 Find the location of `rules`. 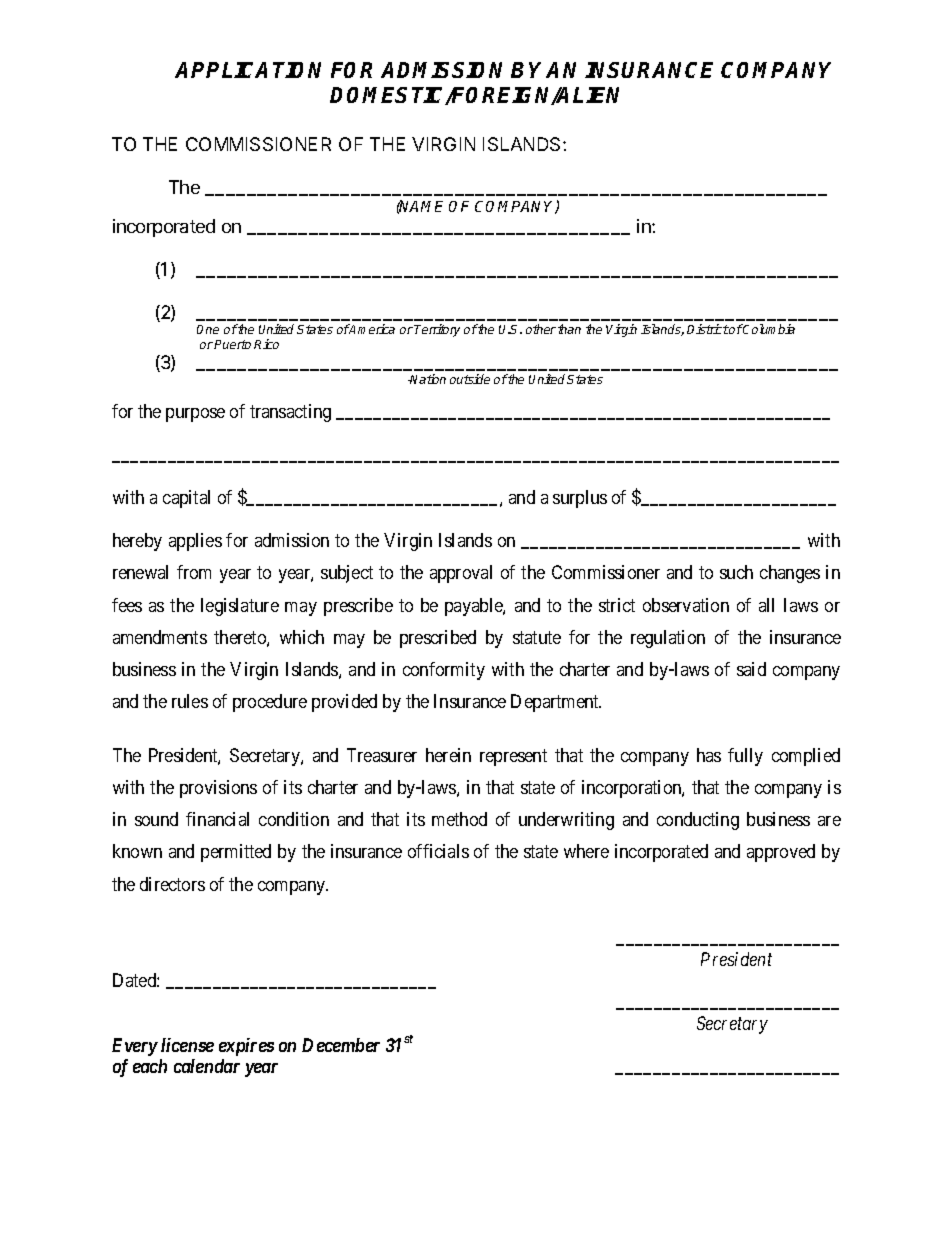

rules is located at coordinates (190, 701).
